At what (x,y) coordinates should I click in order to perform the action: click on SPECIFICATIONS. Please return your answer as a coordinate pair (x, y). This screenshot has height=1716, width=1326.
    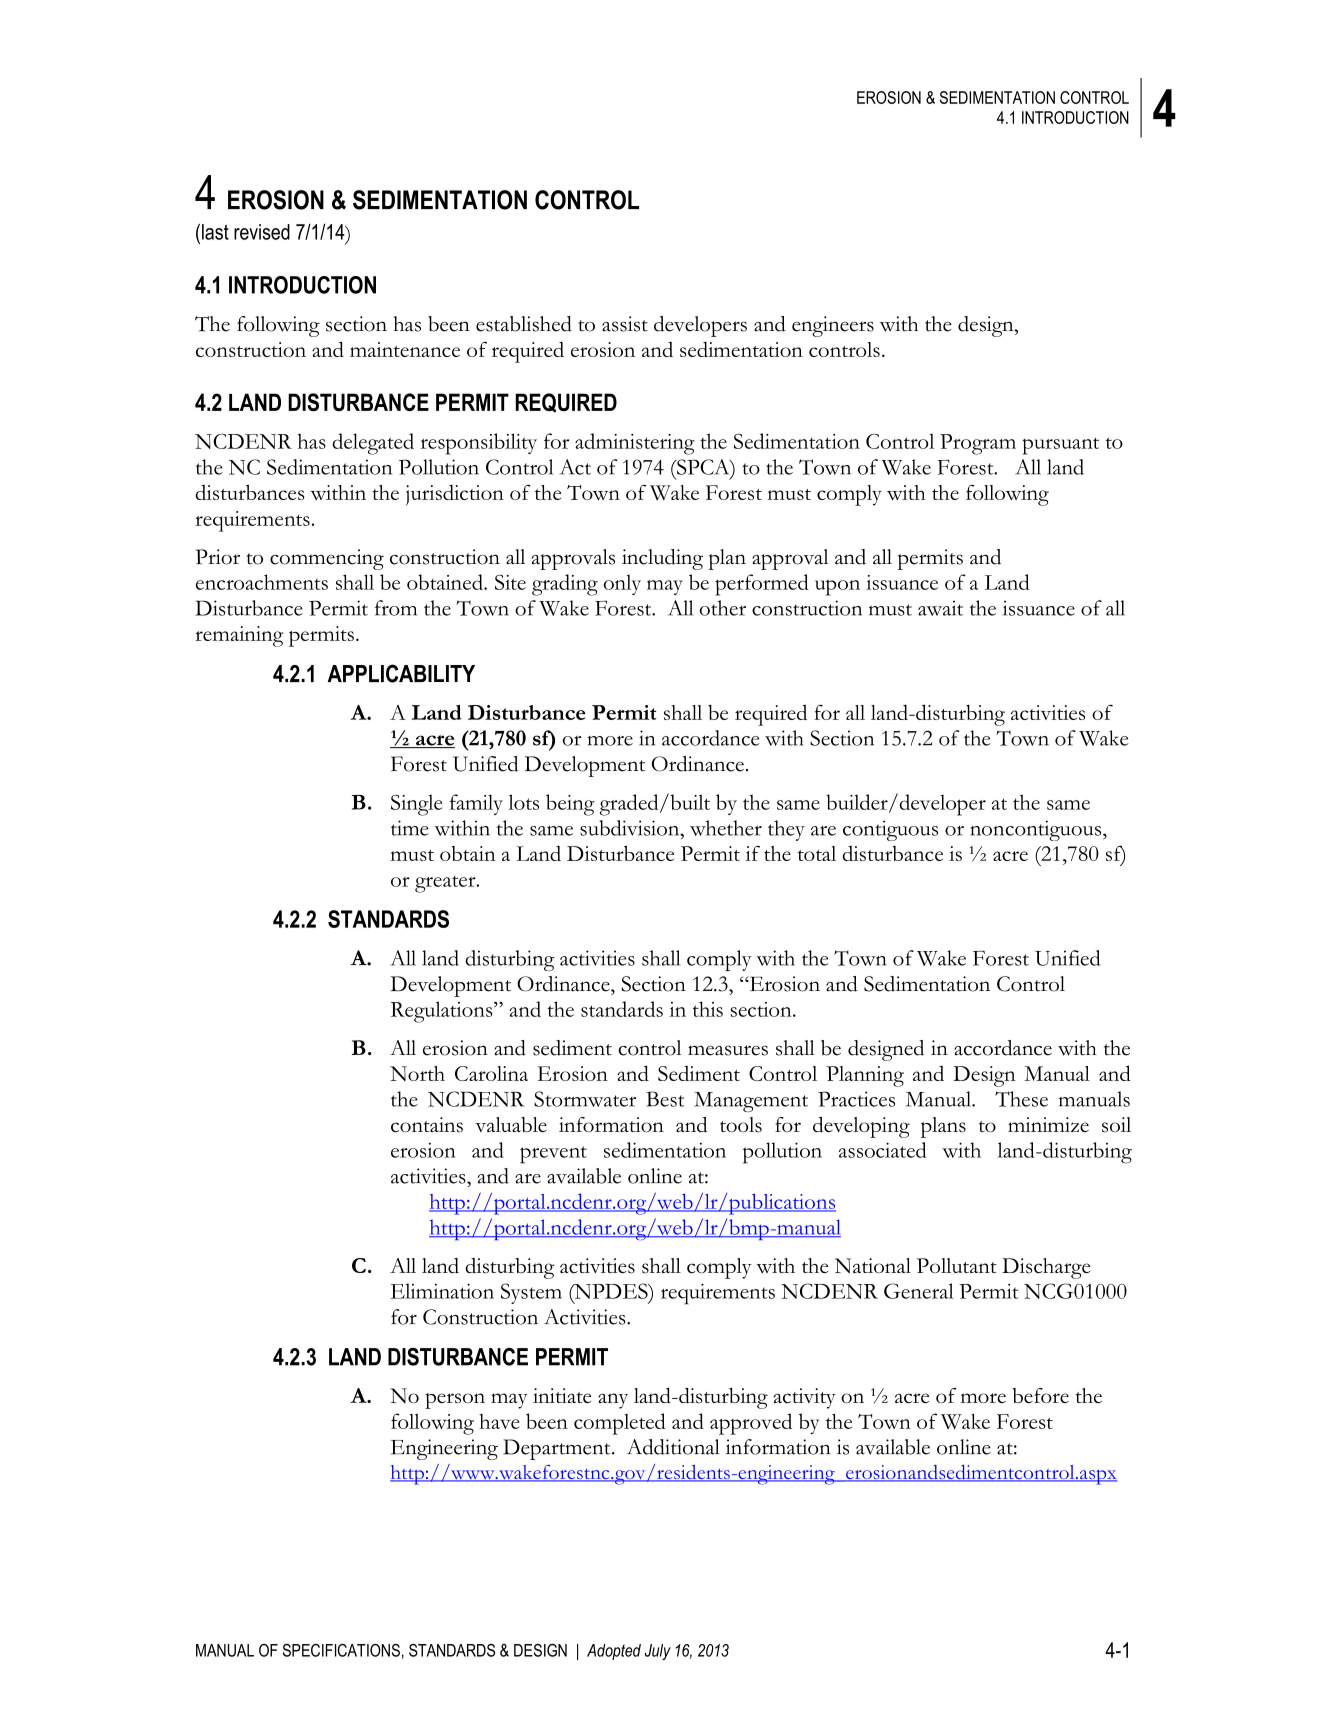
    Looking at the image, I should click on (341, 1650).
